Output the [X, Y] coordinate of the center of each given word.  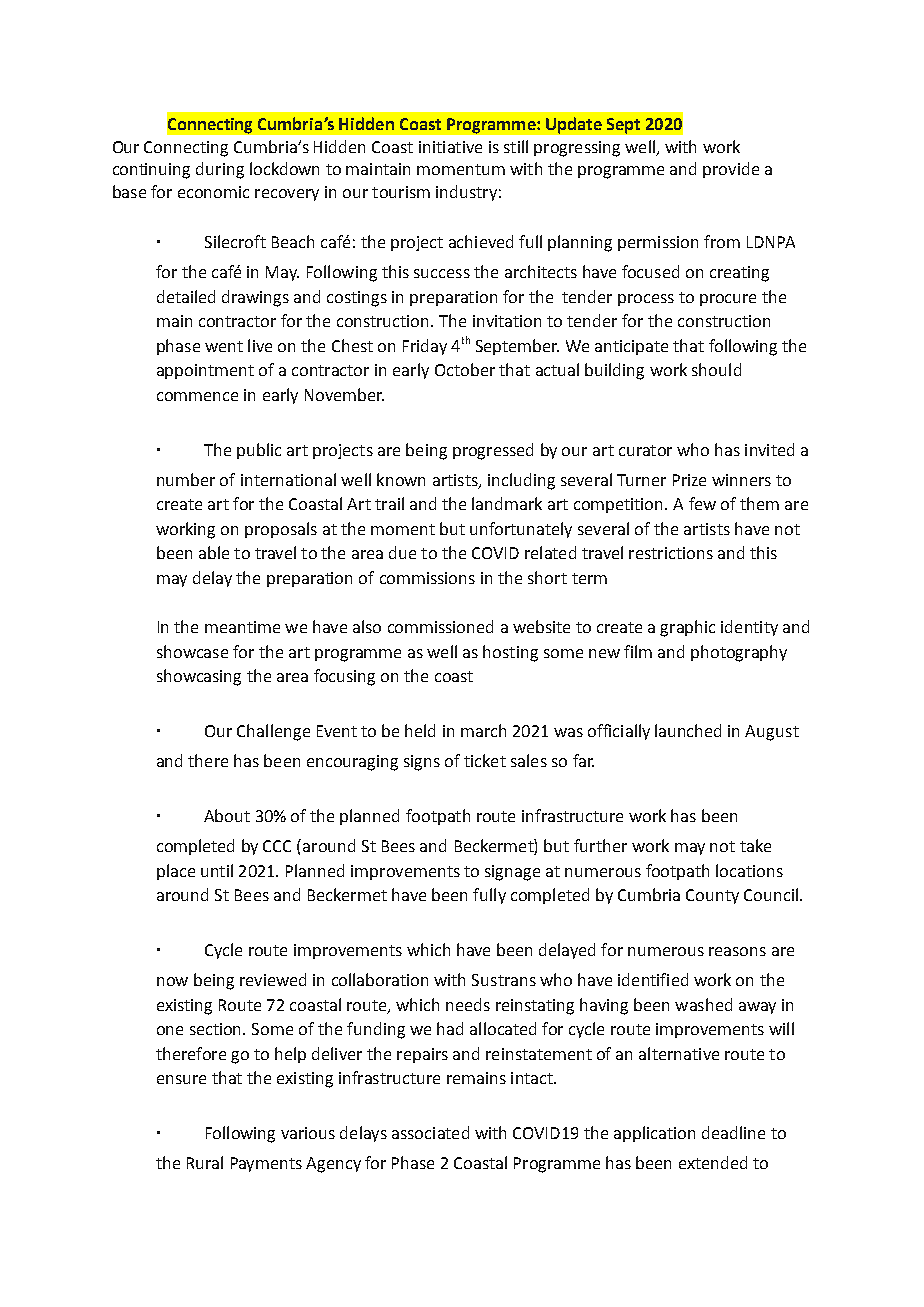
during [220, 170]
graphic [687, 628]
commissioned [440, 626]
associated [430, 1132]
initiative [450, 147]
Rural [205, 1162]
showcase [192, 651]
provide [731, 170]
